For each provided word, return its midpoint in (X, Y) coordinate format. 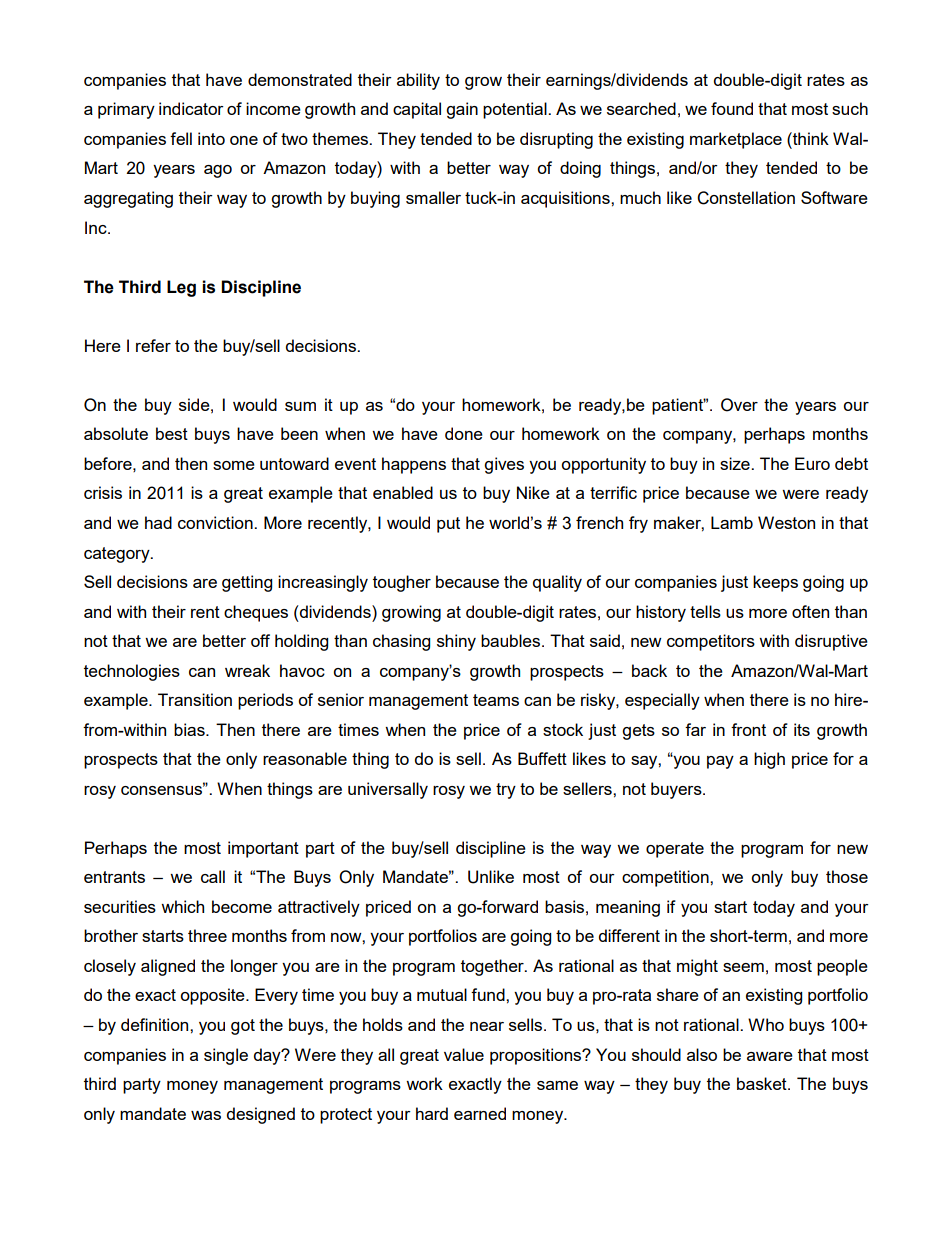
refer (153, 345)
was (206, 1115)
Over (739, 405)
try (506, 791)
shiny (456, 642)
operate (675, 850)
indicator (191, 108)
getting (247, 583)
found (732, 108)
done (464, 433)
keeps (775, 583)
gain (462, 110)
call (213, 876)
